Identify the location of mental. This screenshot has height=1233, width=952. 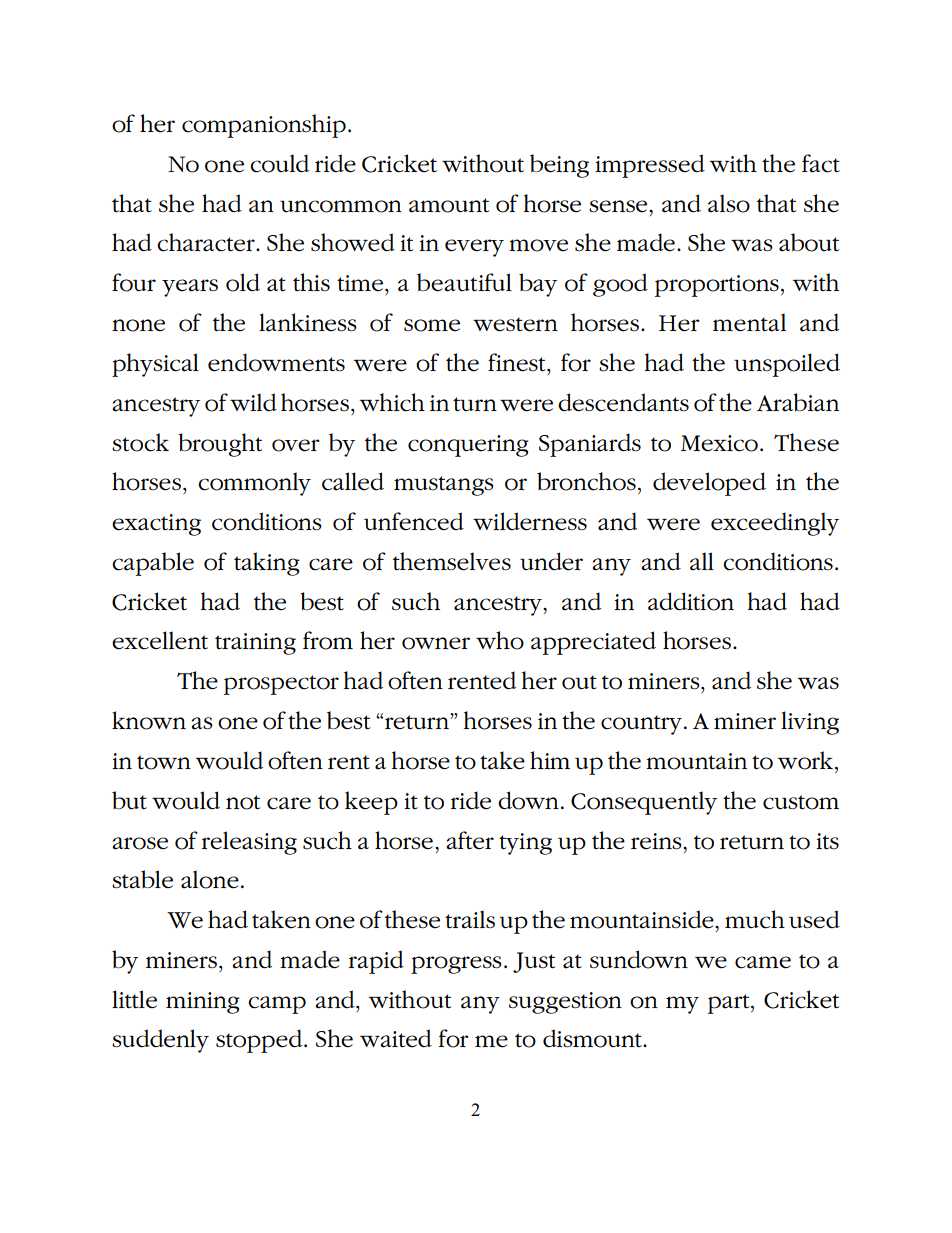
(749, 322).
